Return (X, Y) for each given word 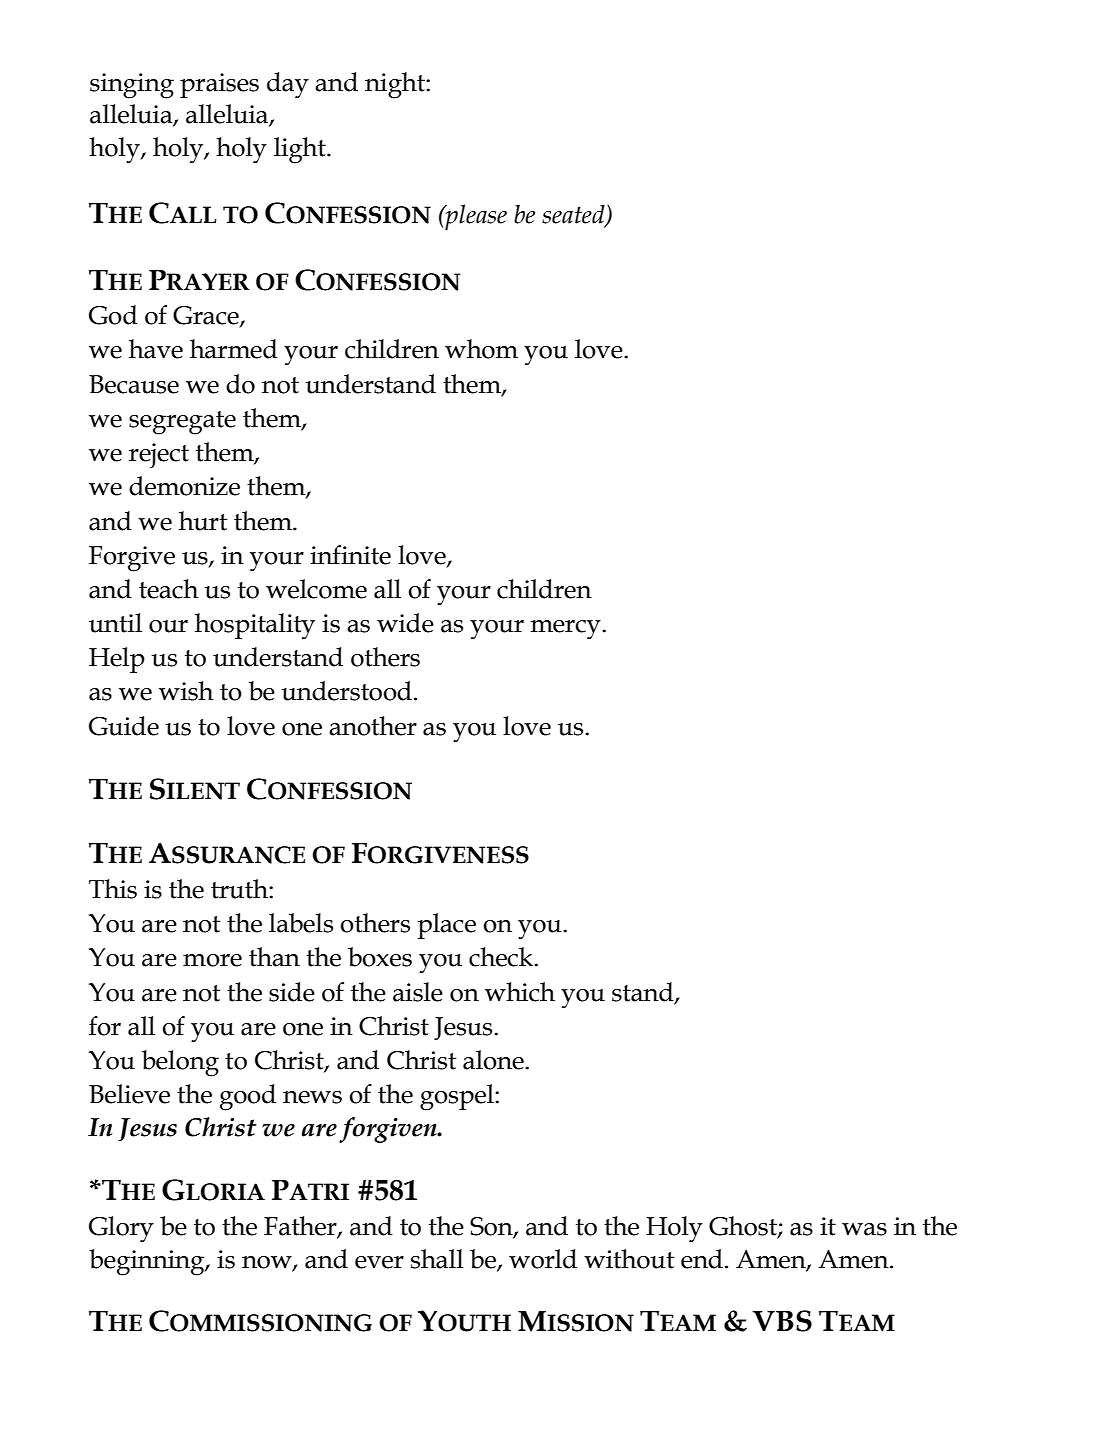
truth (240, 889)
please (475, 217)
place (446, 926)
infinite (350, 555)
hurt (203, 521)
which (520, 992)
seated (574, 215)
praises (219, 85)
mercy (567, 629)
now (268, 1263)
